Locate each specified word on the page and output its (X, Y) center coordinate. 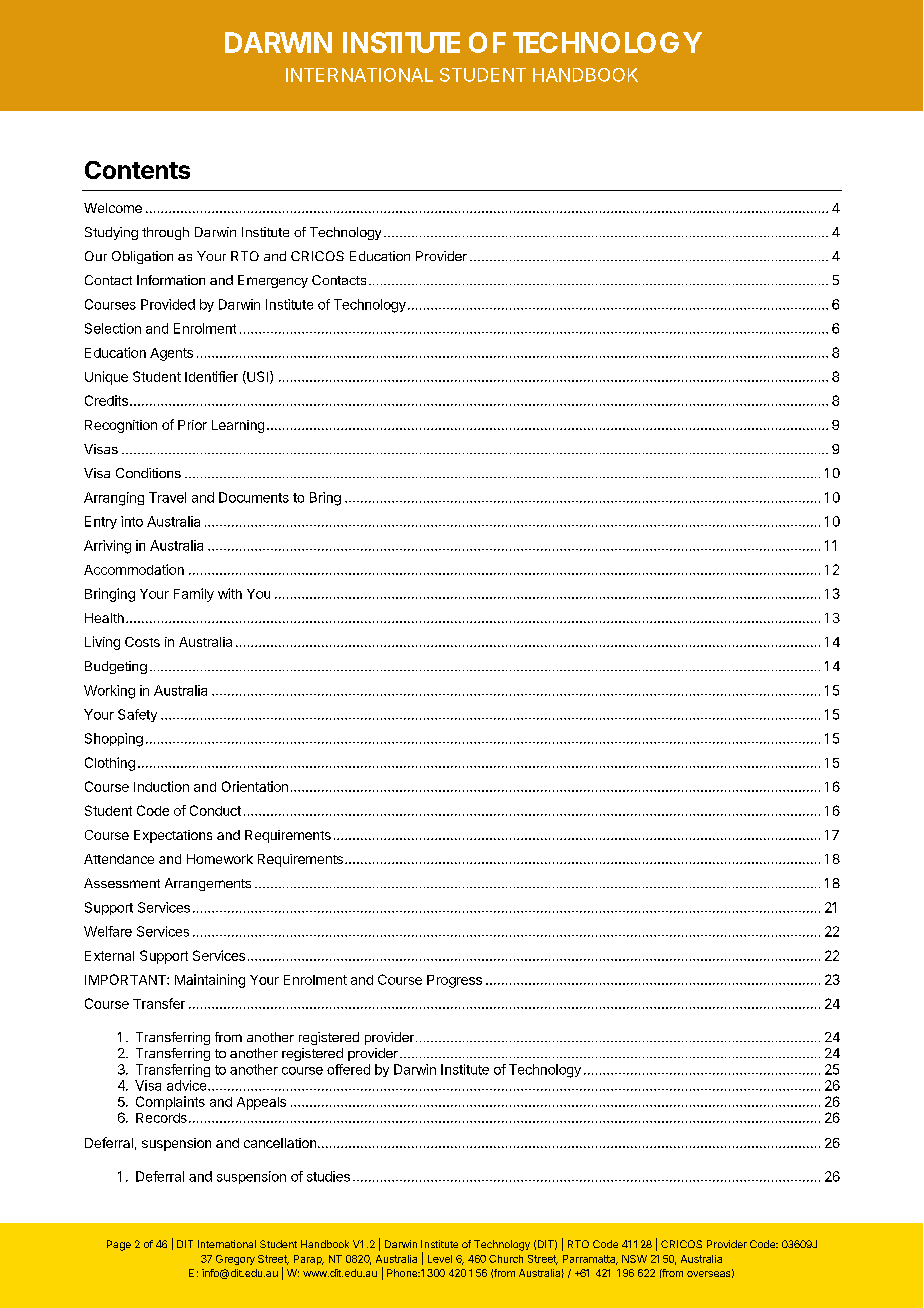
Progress (454, 981)
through (165, 233)
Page (119, 1245)
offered (348, 1069)
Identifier (211, 376)
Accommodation (134, 569)
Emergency (273, 281)
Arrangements (208, 884)
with (230, 593)
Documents (254, 497)
